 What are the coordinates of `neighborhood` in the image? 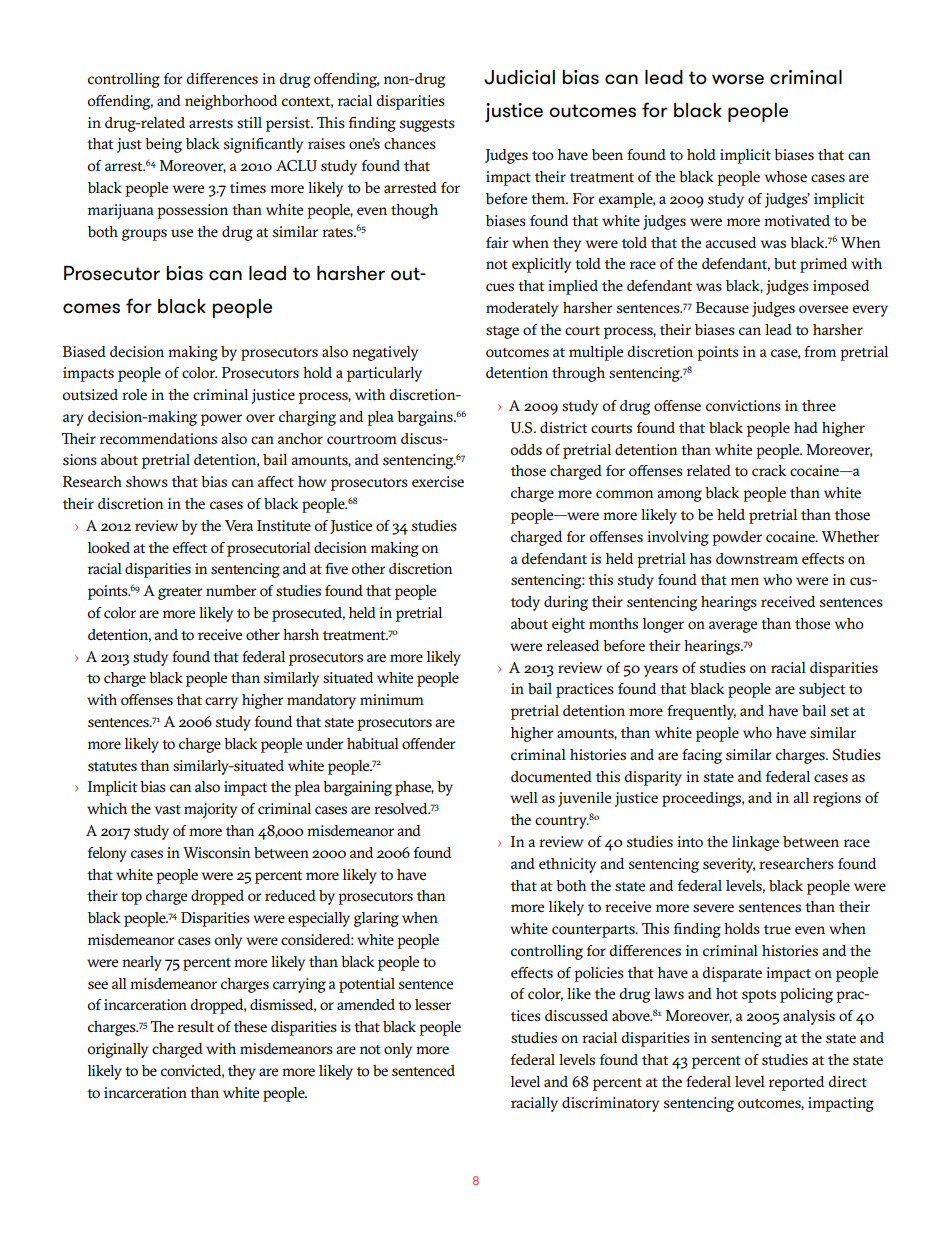 It's located at (231, 102).
